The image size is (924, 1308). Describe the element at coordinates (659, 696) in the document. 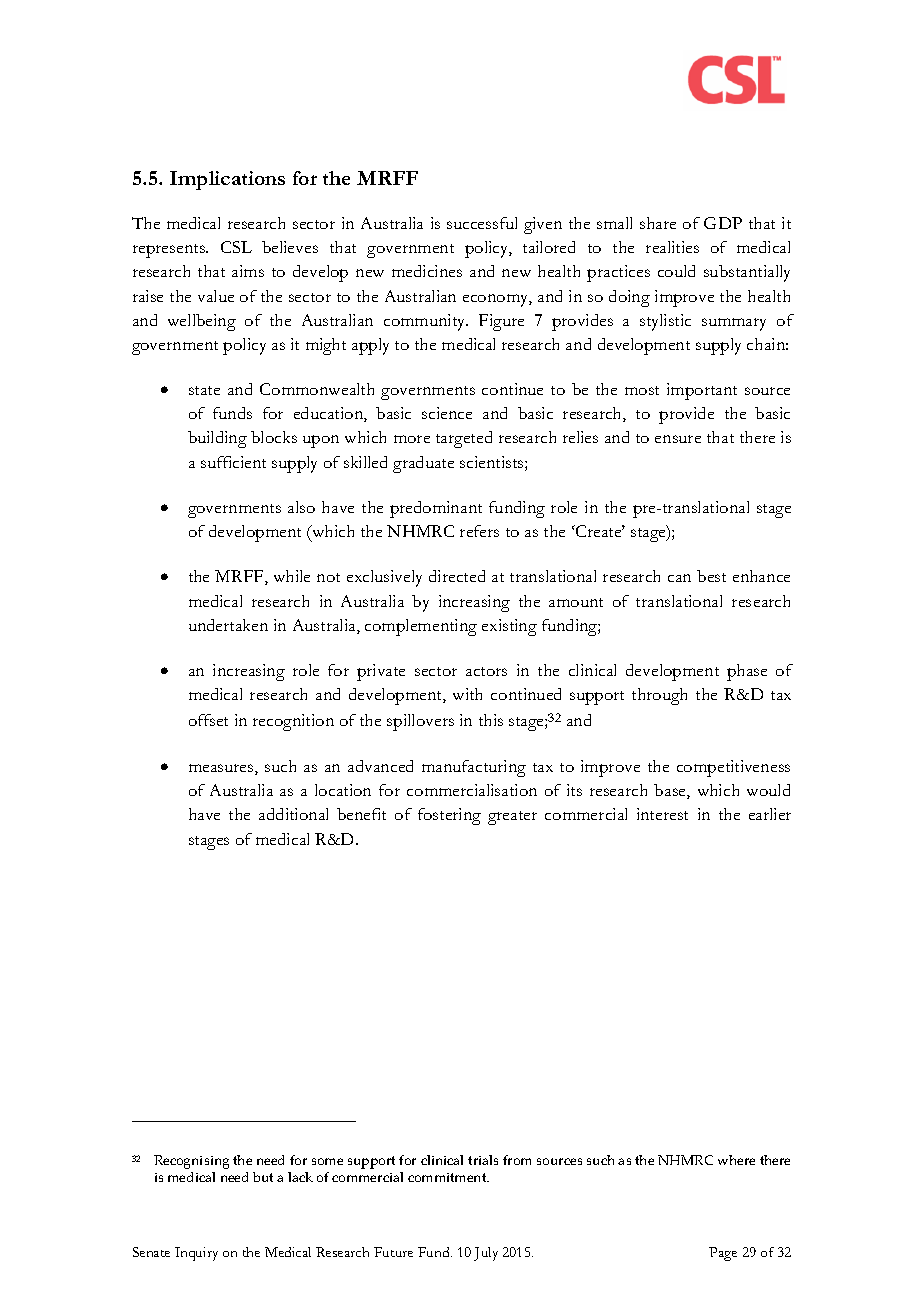

I see `through` at that location.
